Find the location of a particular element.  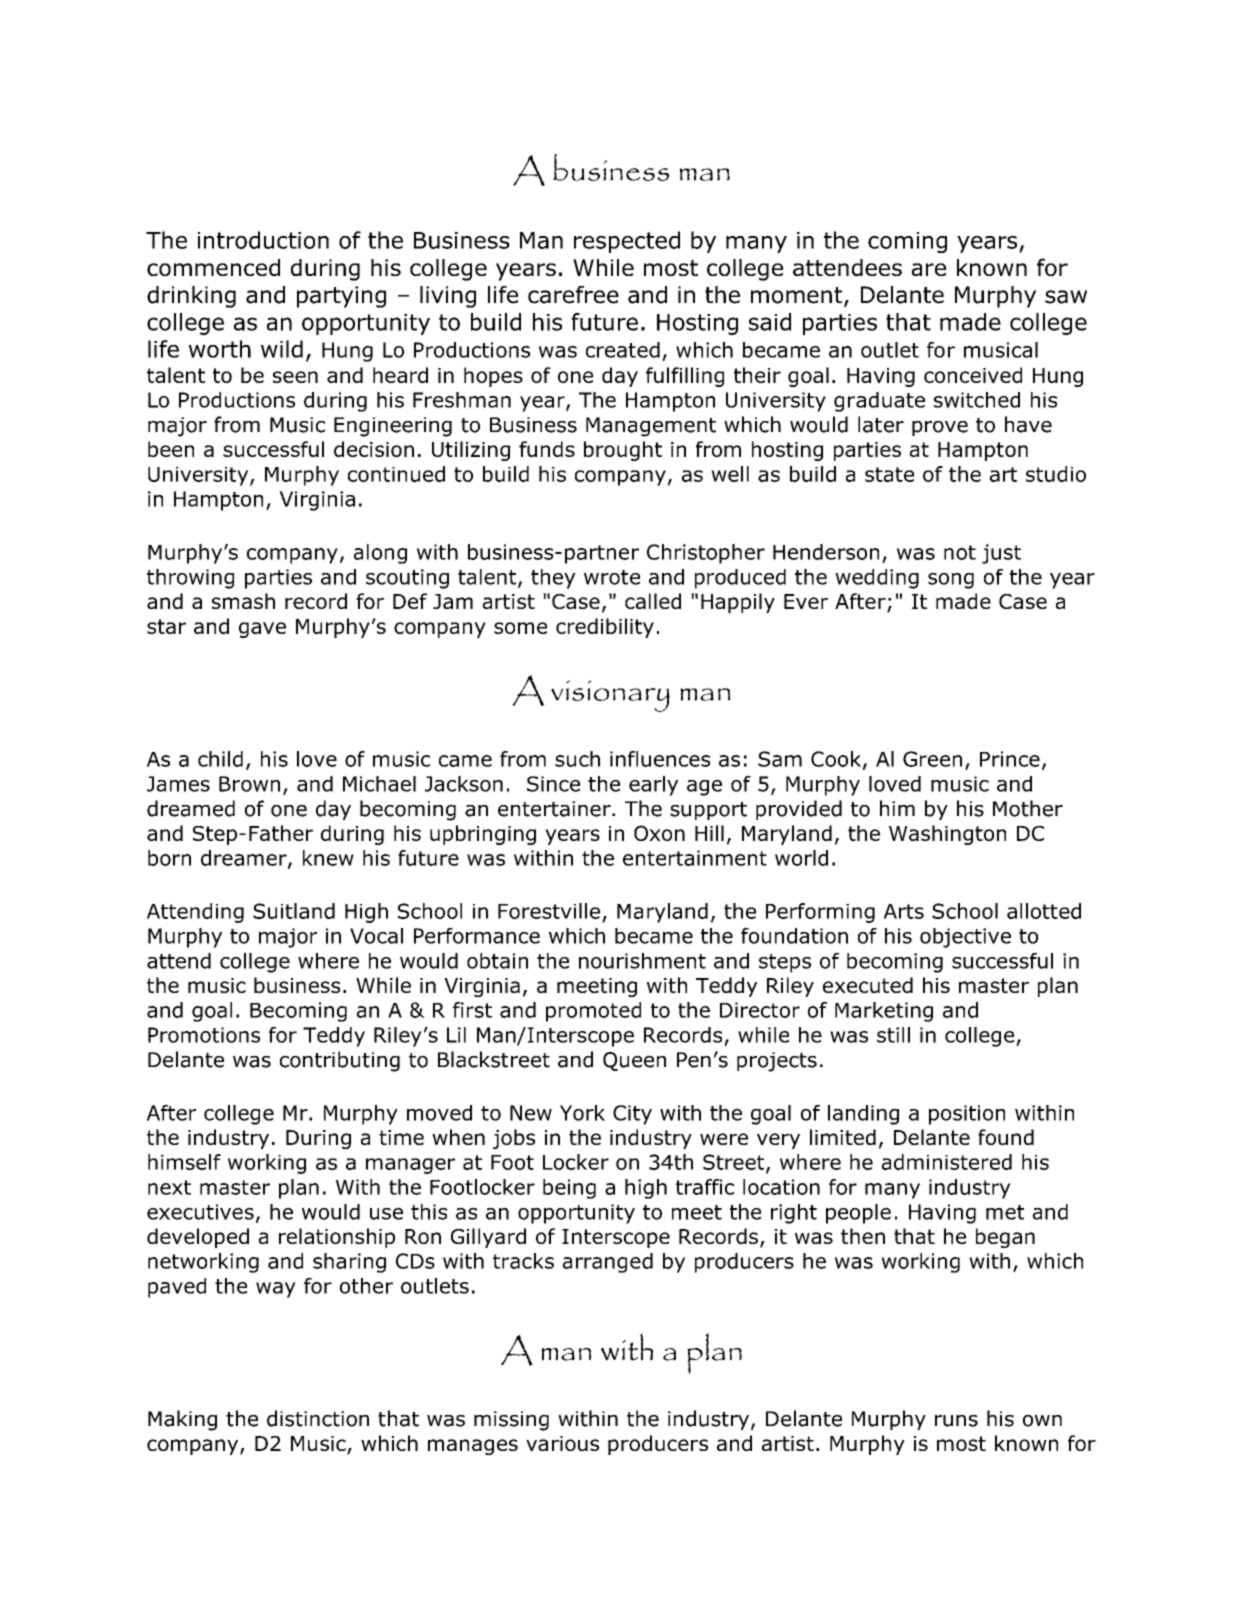

distinction is located at coordinates (318, 1418).
